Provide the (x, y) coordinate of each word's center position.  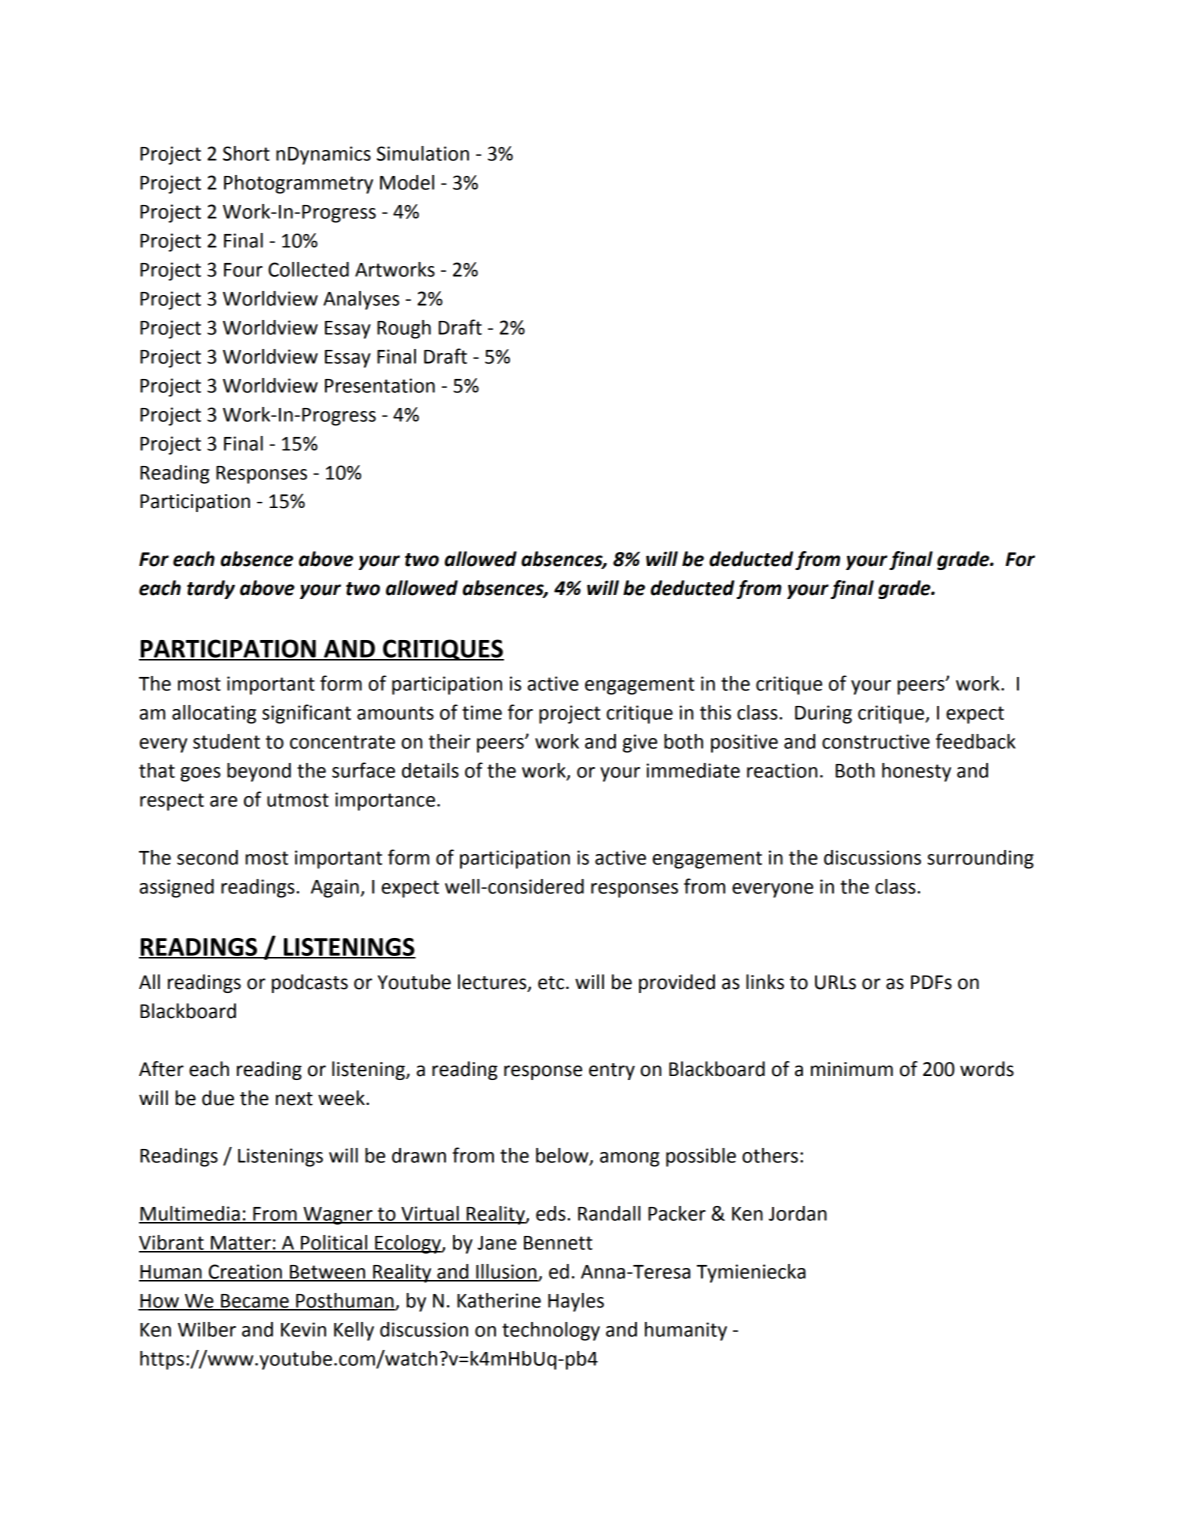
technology (551, 1331)
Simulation (423, 153)
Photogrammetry (298, 184)
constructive (876, 741)
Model (407, 182)
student (226, 741)
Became (255, 1302)
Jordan (798, 1213)
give (640, 743)
